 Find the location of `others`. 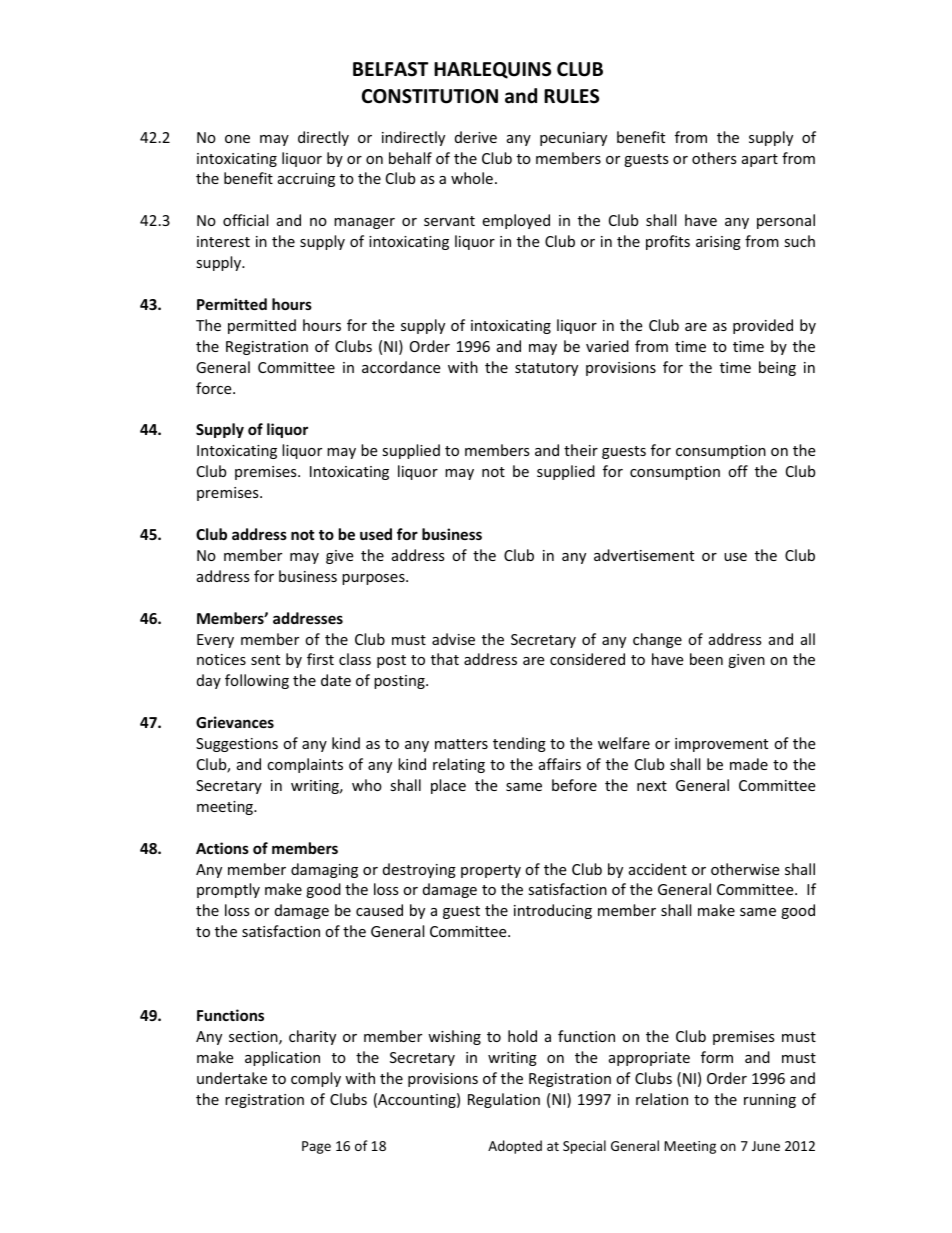

others is located at coordinates (714, 158).
